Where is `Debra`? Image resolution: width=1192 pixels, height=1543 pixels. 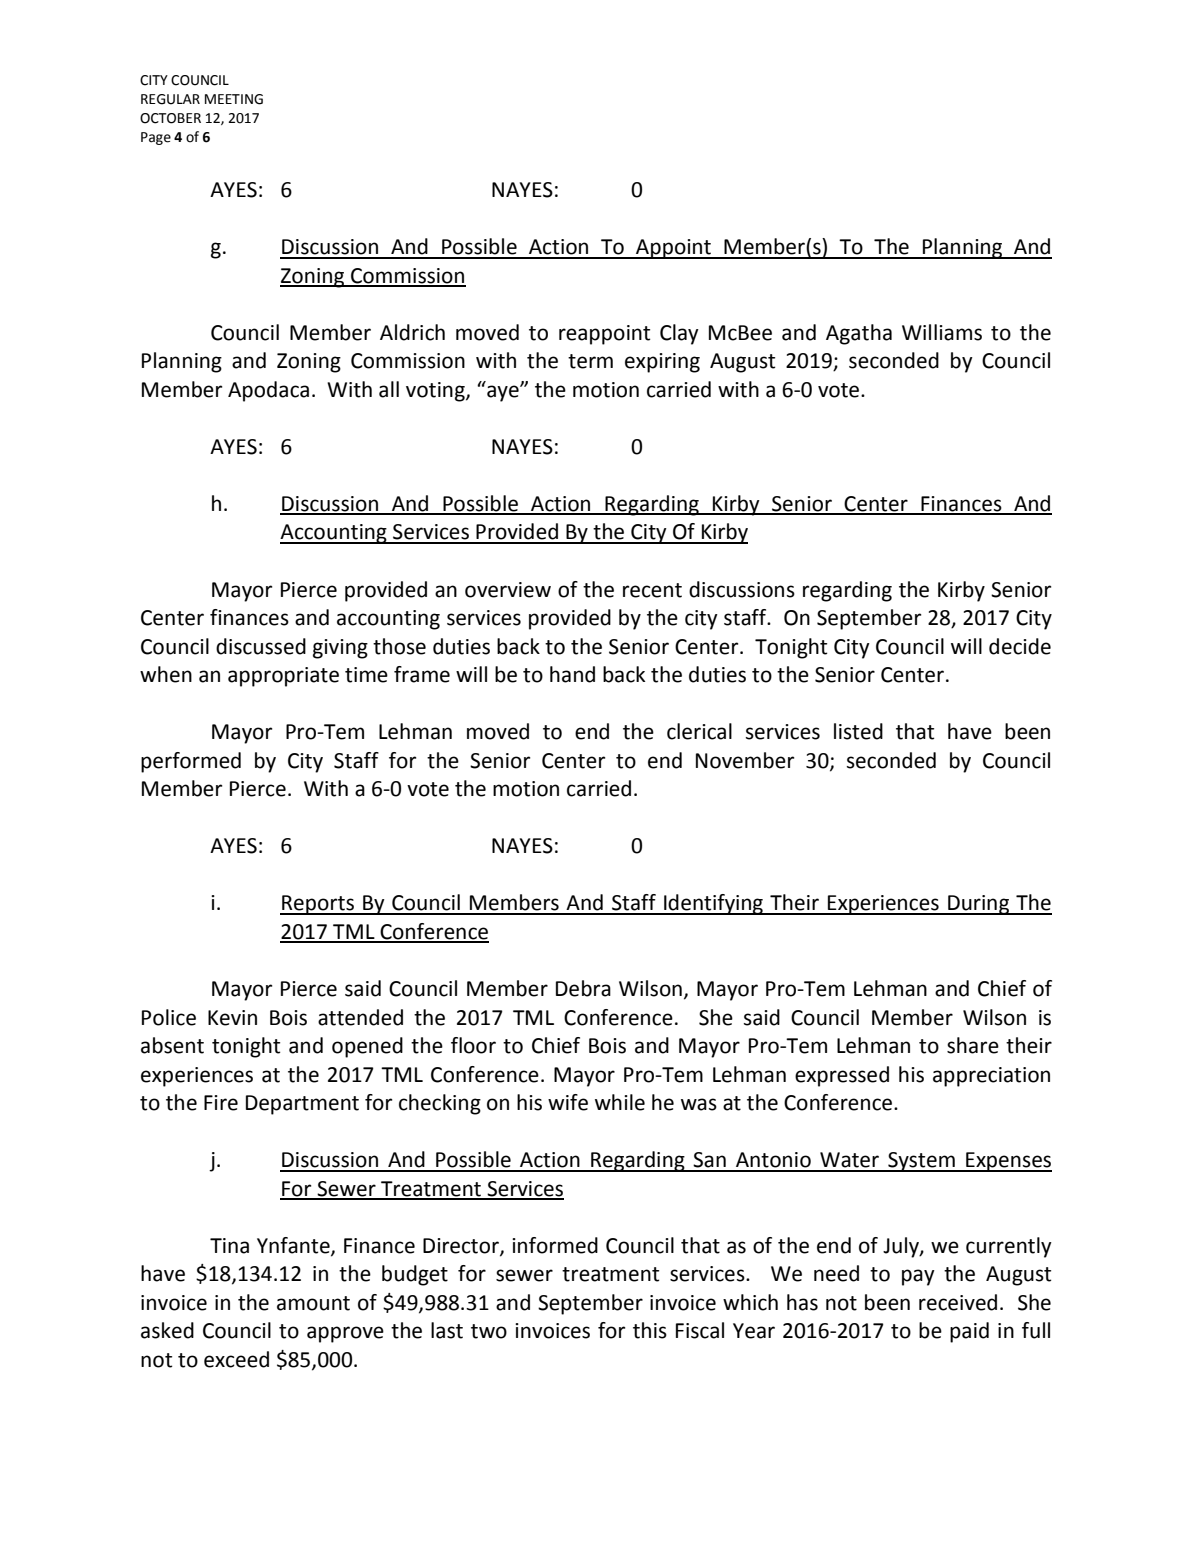 Debra is located at coordinates (583, 988).
